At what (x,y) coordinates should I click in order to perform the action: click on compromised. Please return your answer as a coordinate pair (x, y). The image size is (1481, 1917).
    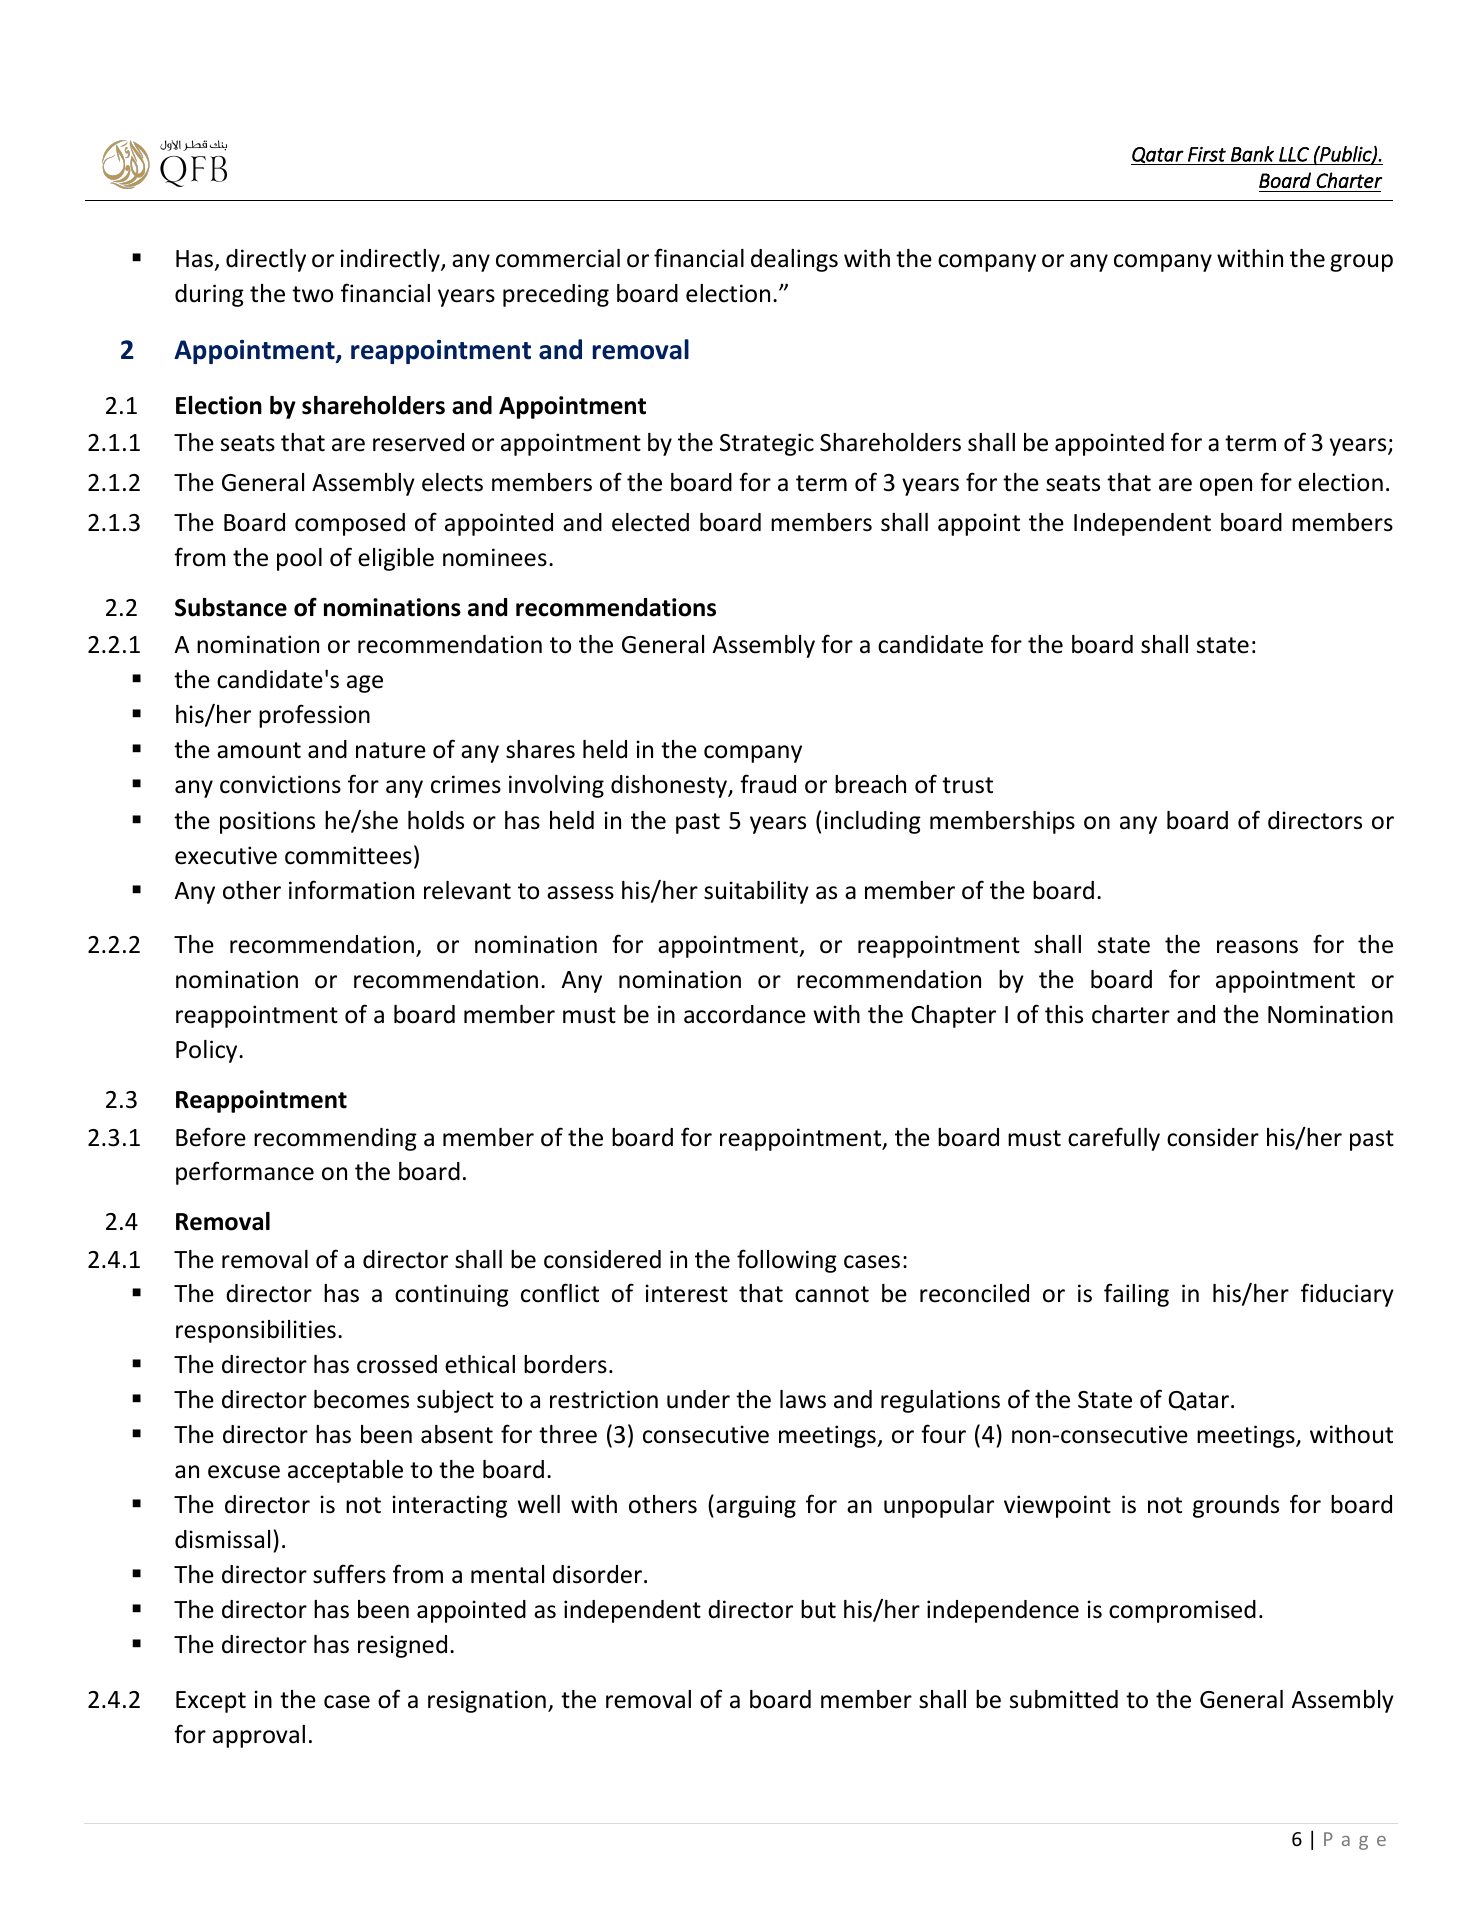
    Looking at the image, I should click on (1182, 1611).
